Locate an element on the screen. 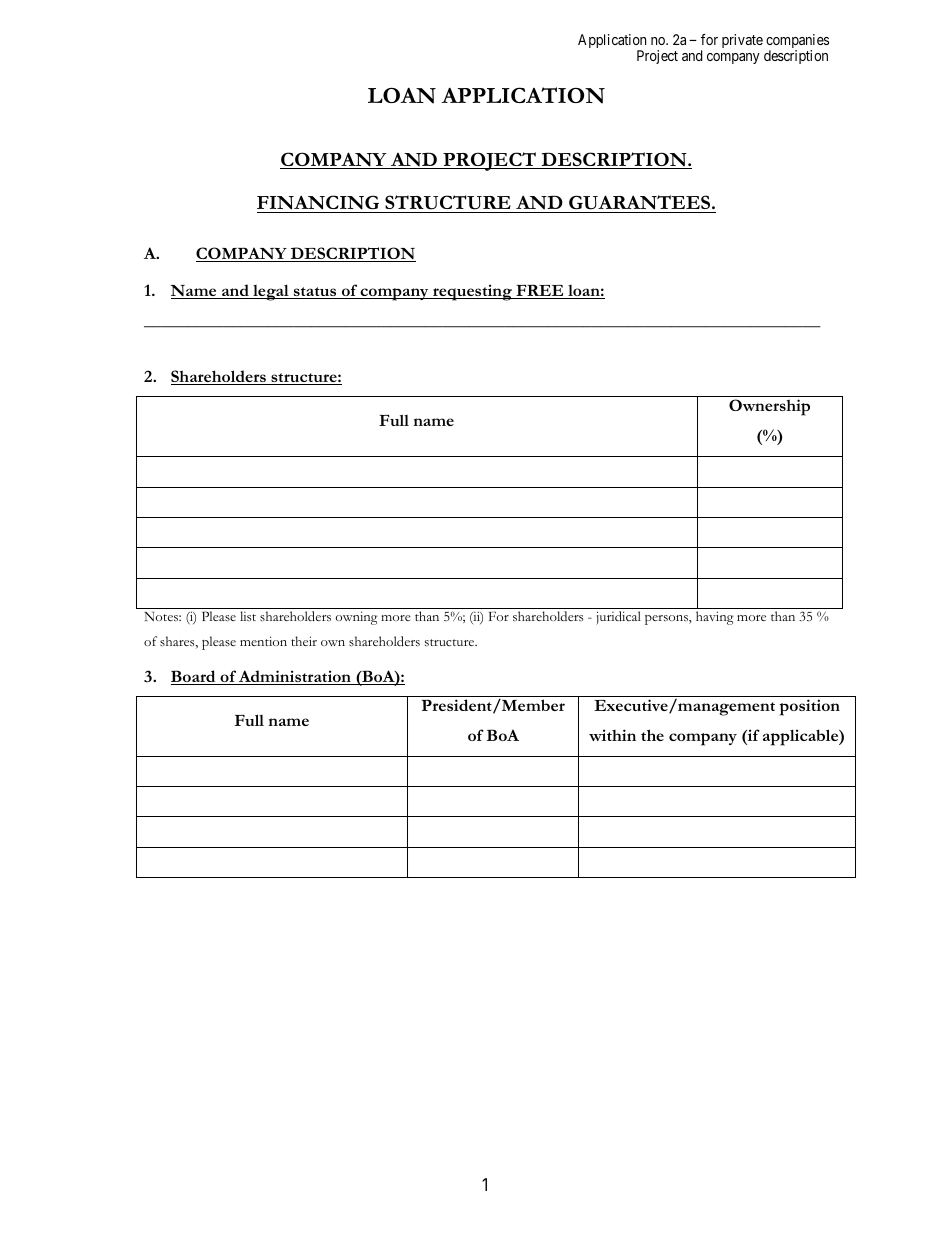 This screenshot has width=952, height=1233. companies is located at coordinates (797, 42).
